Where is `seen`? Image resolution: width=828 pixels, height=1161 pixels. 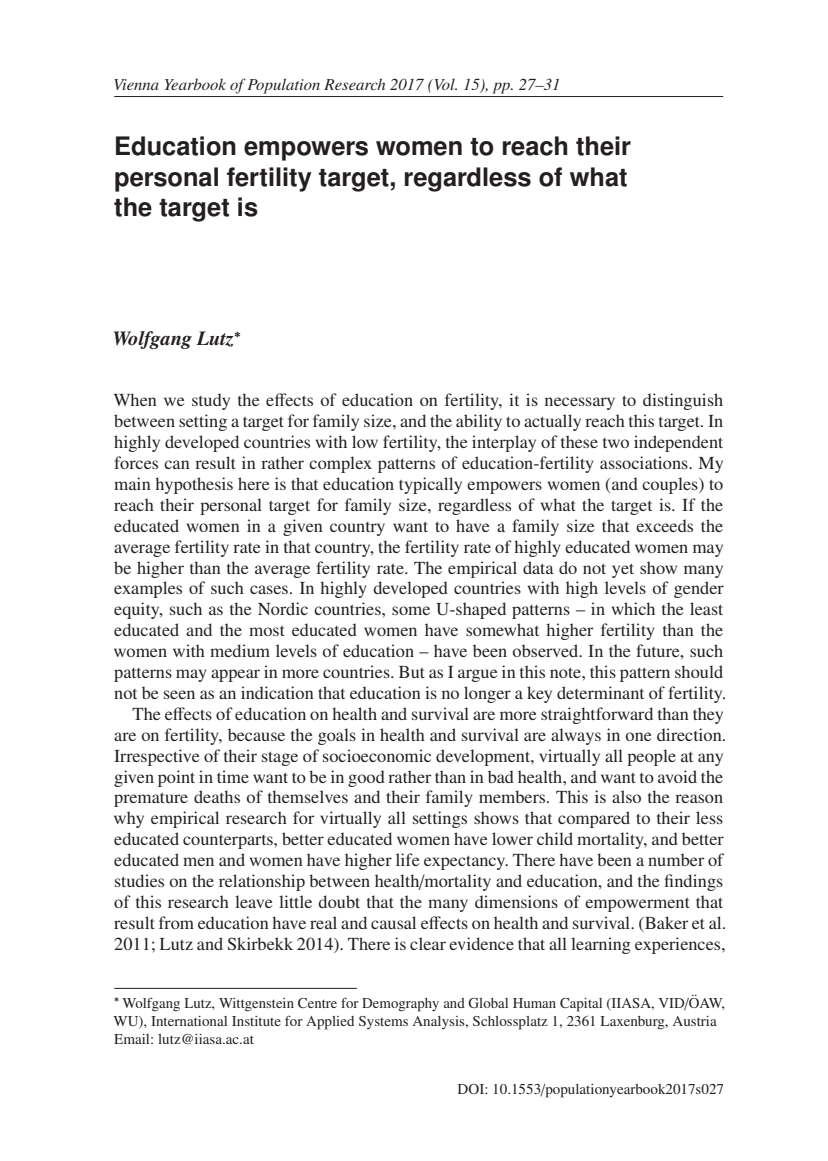 seen is located at coordinates (179, 694).
